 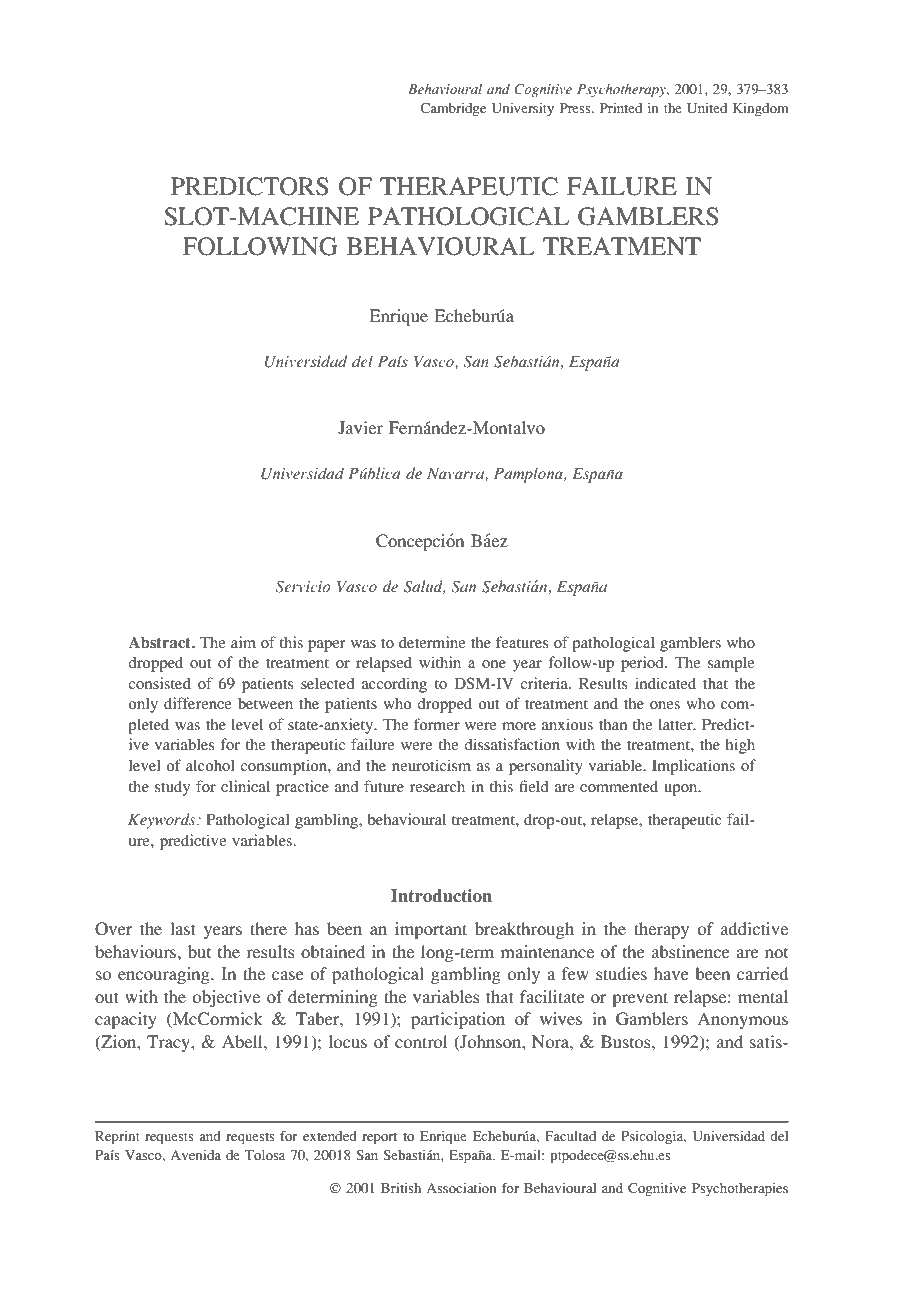 What do you see at coordinates (453, 110) in the image?
I see `Cambridge` at bounding box center [453, 110].
